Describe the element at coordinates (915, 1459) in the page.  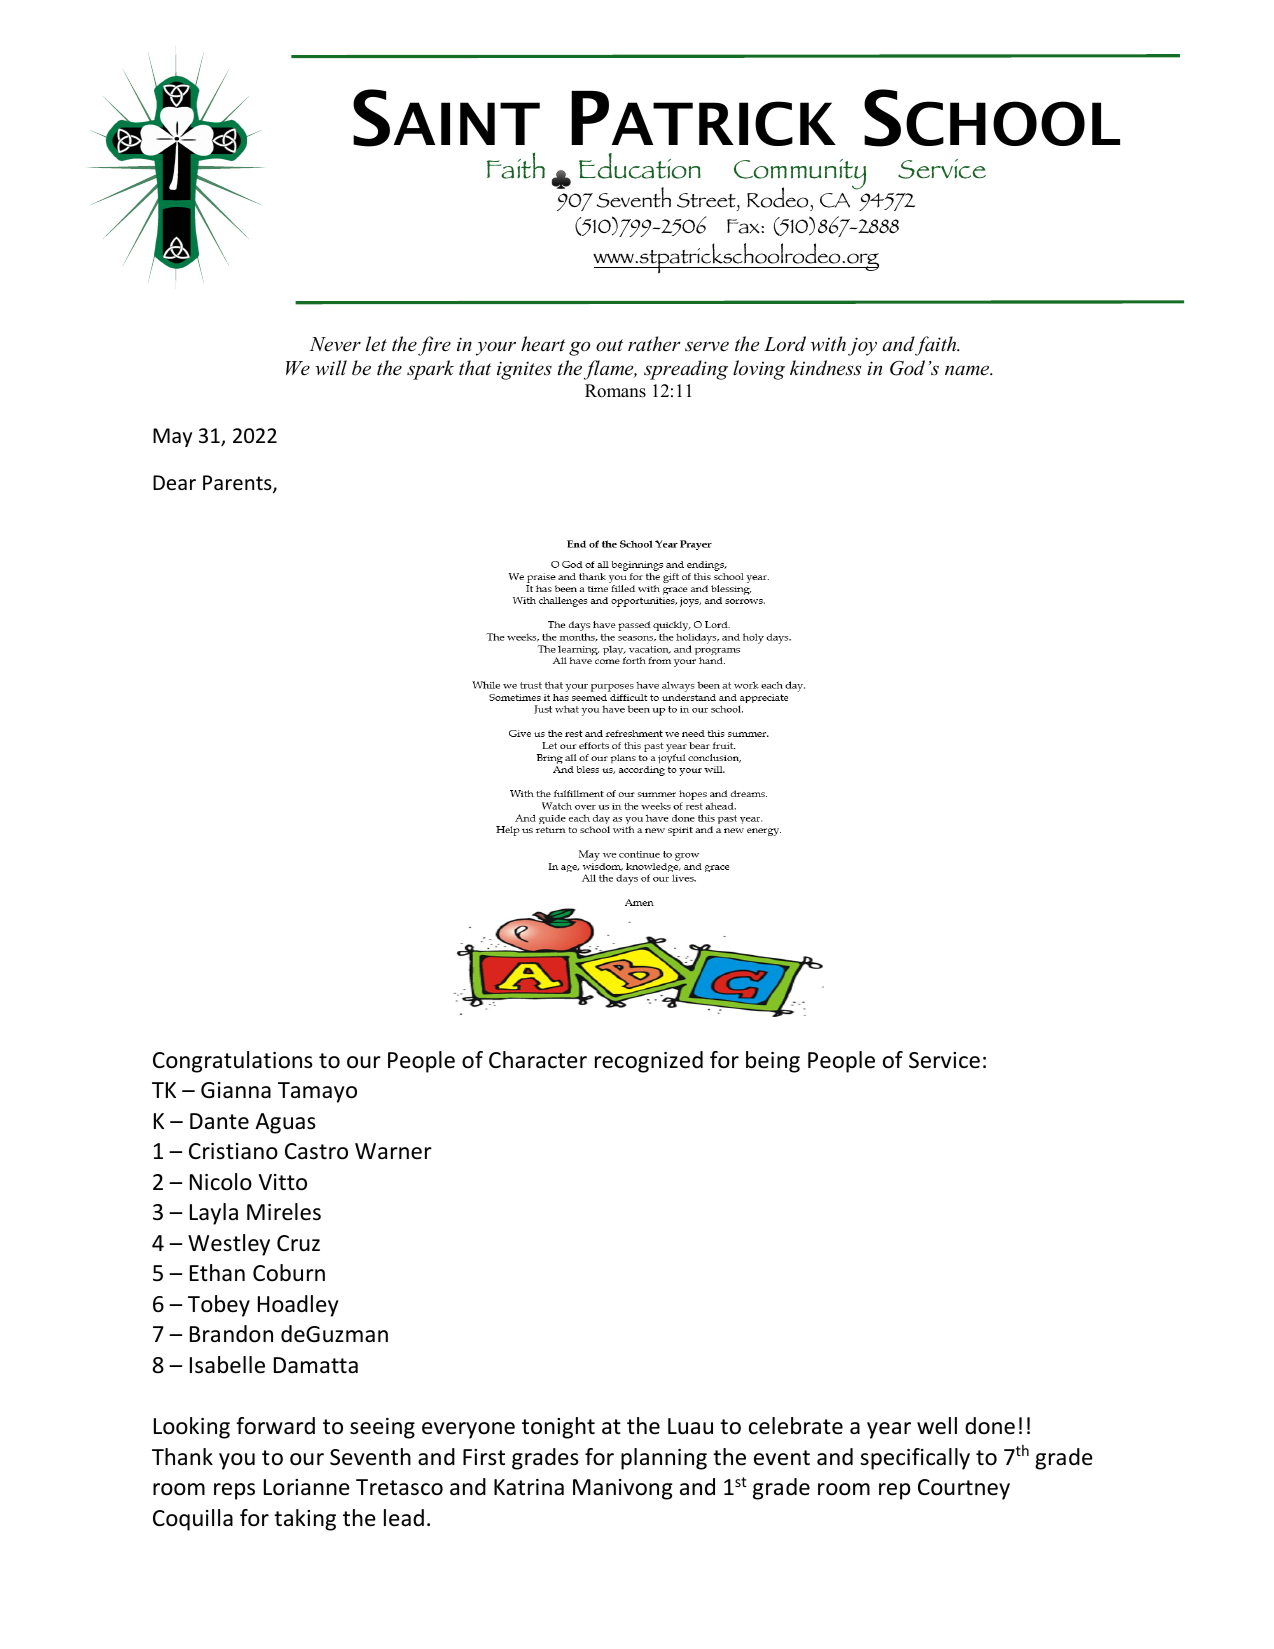
I see `specifically` at that location.
